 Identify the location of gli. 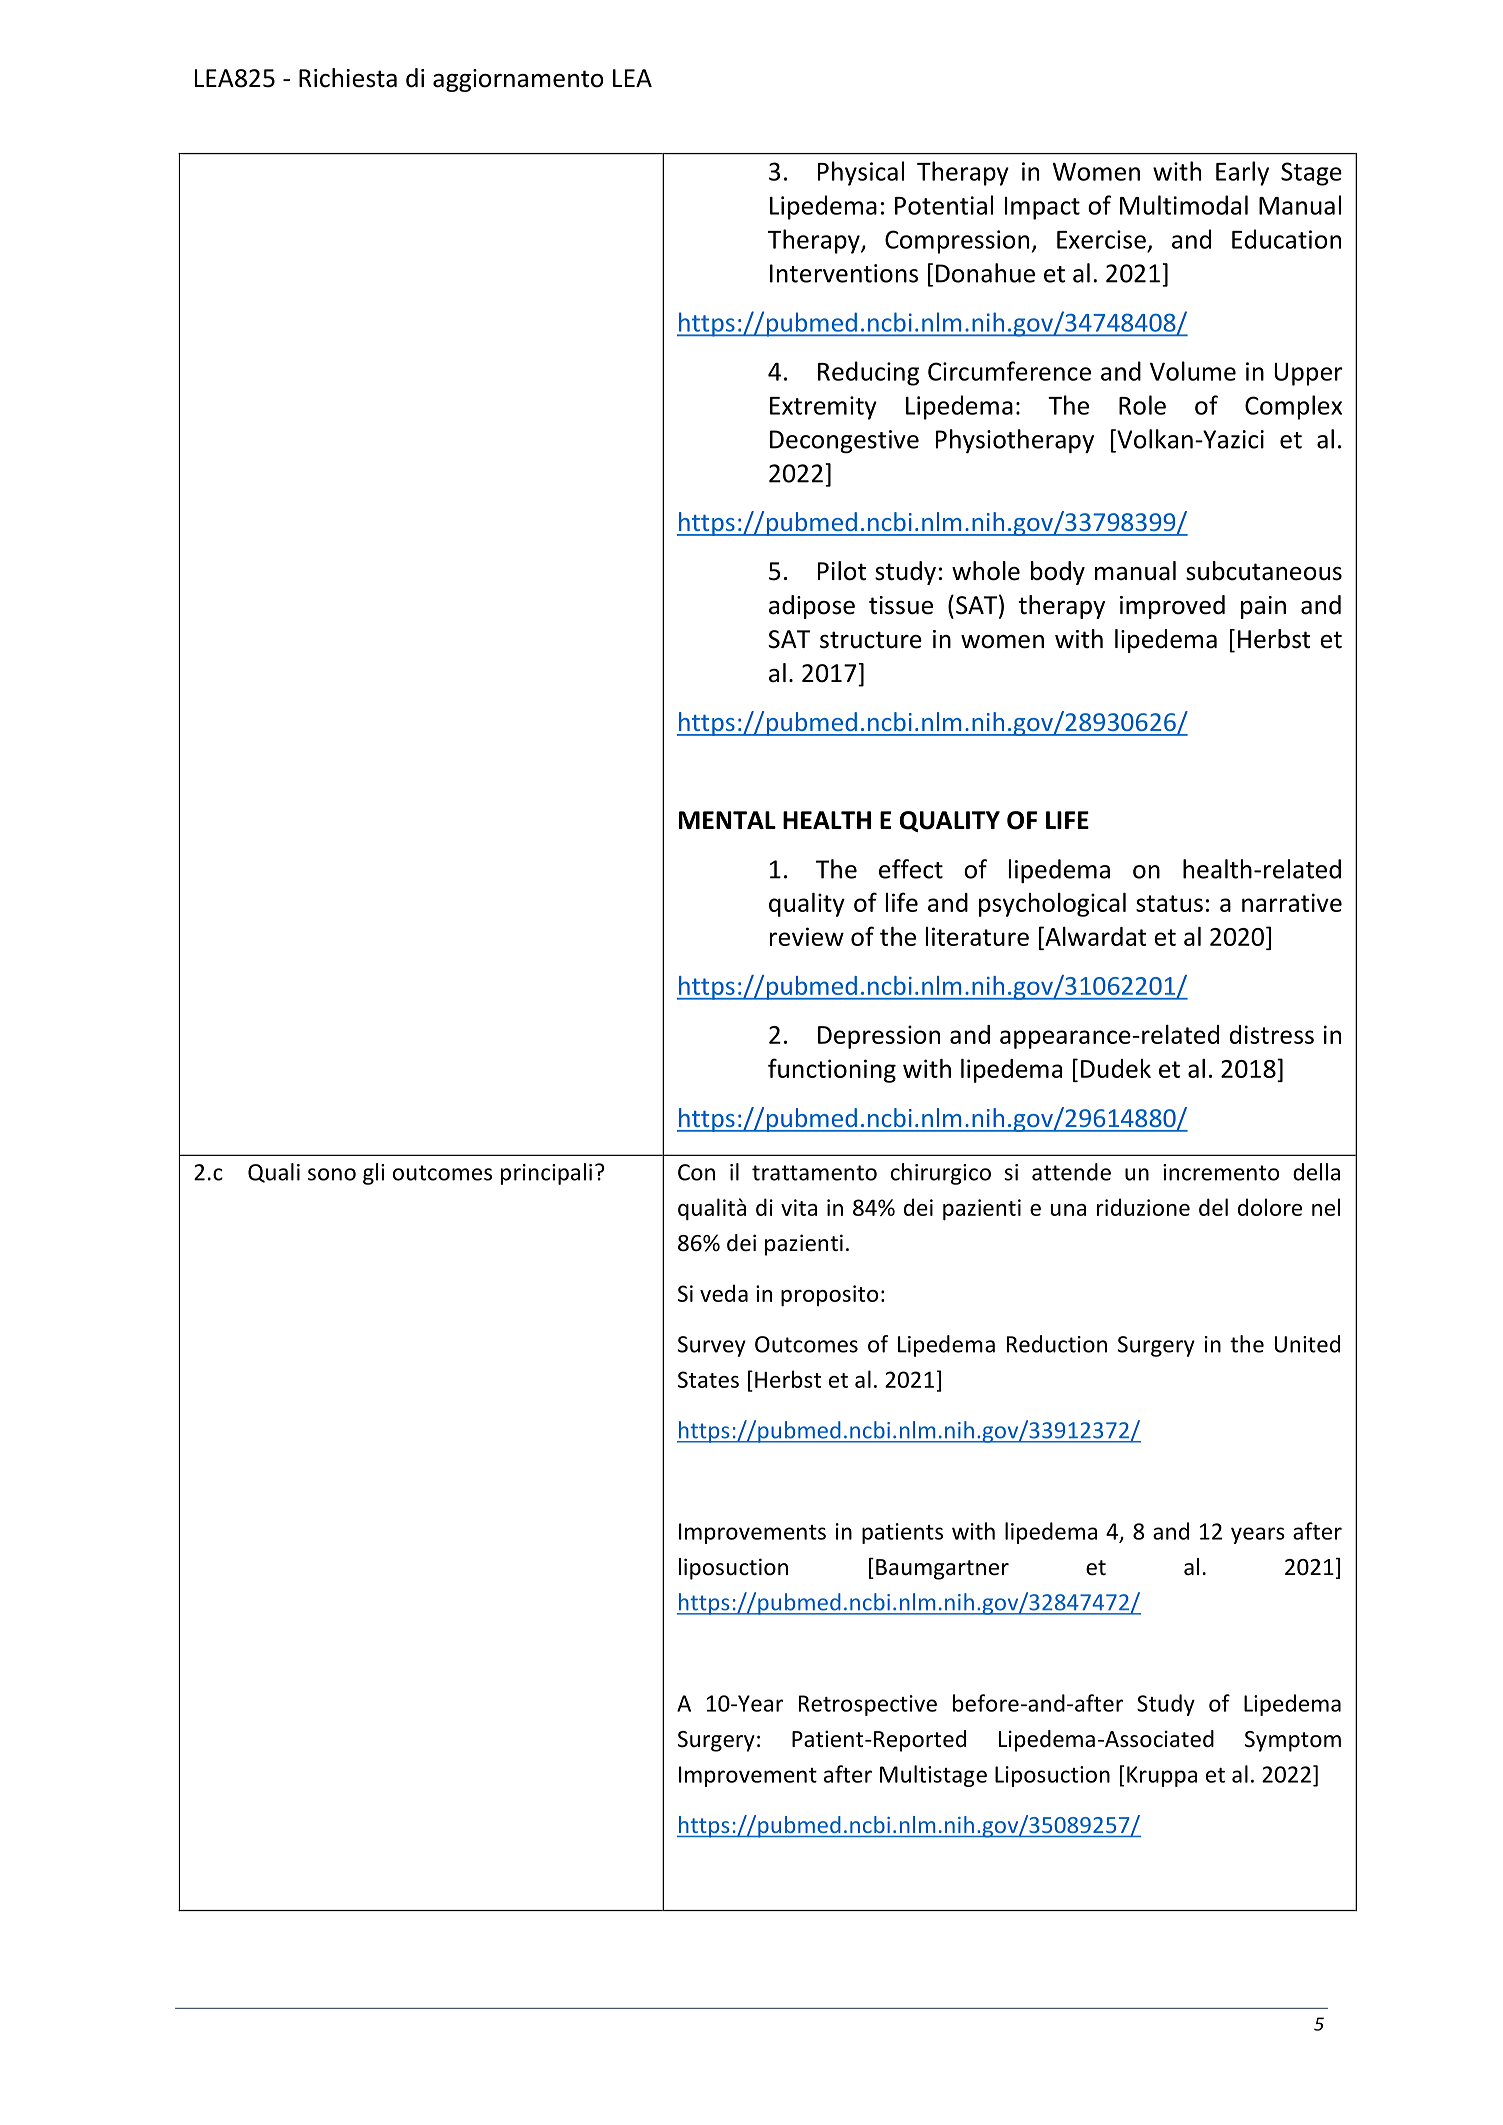
(373, 1174).
